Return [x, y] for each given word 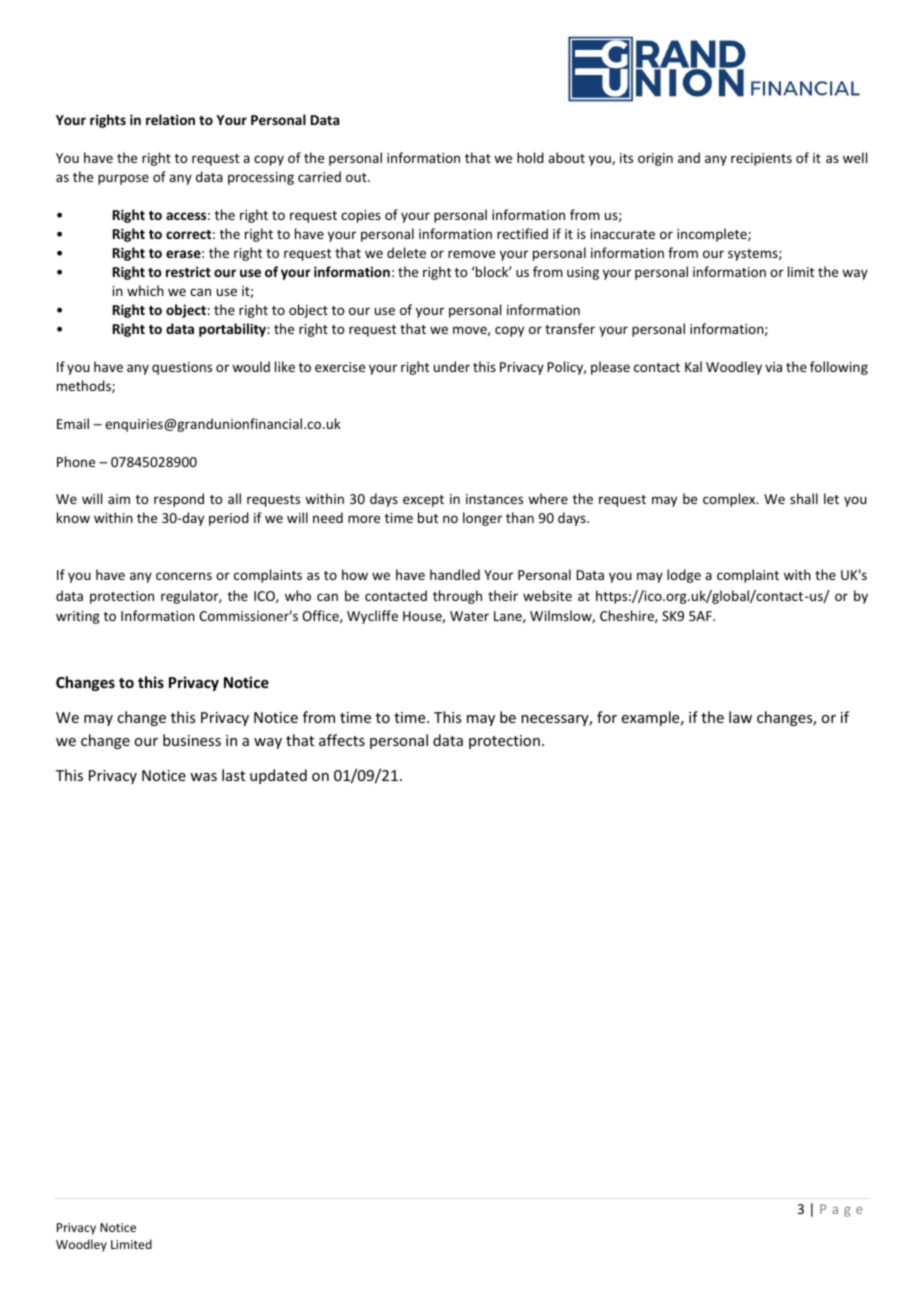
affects [342, 740]
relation [170, 119]
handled [455, 574]
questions [182, 368]
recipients [761, 159]
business [192, 740]
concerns [184, 576]
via [773, 367]
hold [530, 157]
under [452, 366]
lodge [684, 576]
